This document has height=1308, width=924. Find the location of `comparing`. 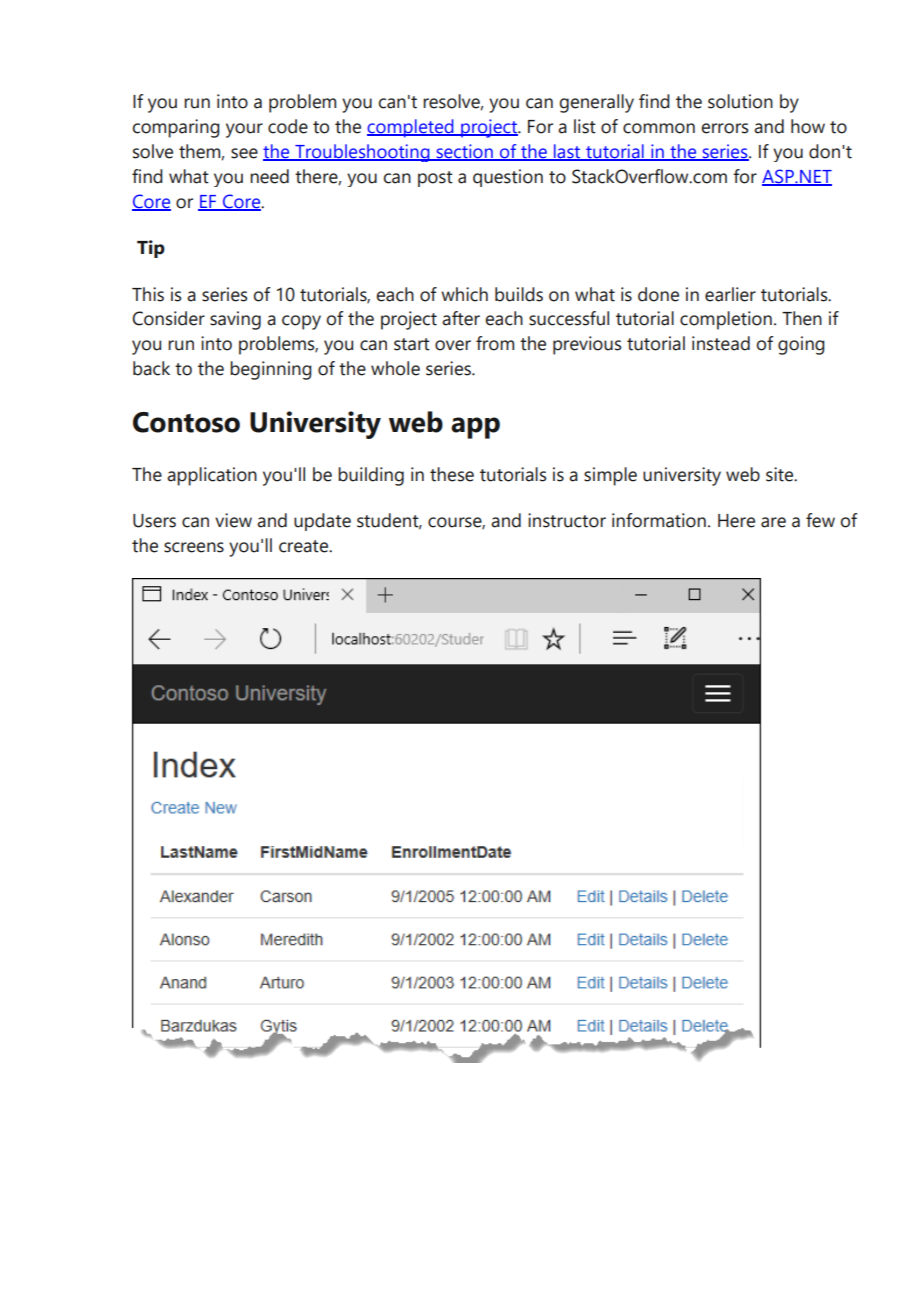

comparing is located at coordinates (176, 128).
